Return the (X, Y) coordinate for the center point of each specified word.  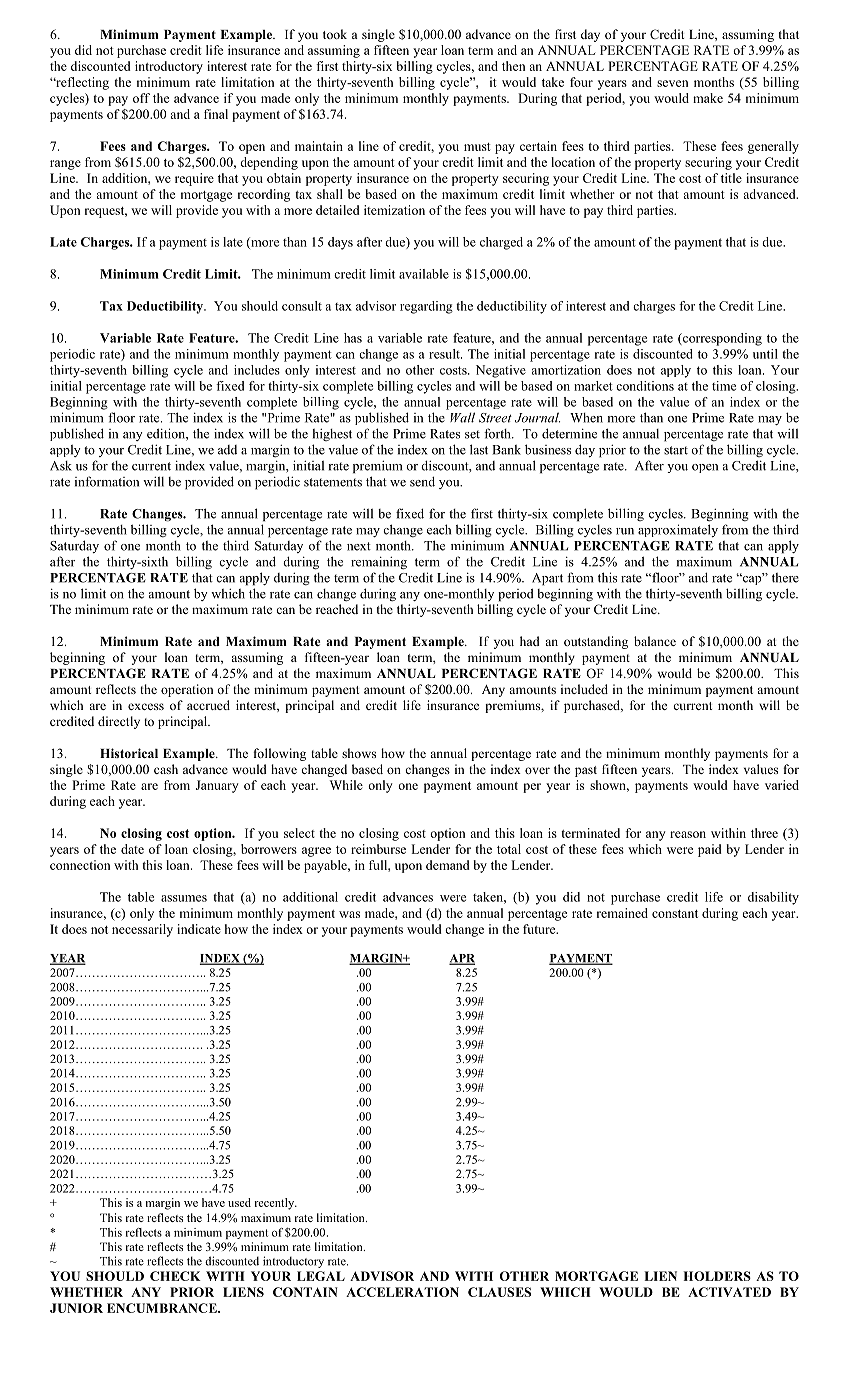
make (708, 98)
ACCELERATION (402, 1292)
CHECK (175, 1276)
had (530, 641)
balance (655, 641)
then (513, 66)
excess (146, 706)
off (141, 98)
